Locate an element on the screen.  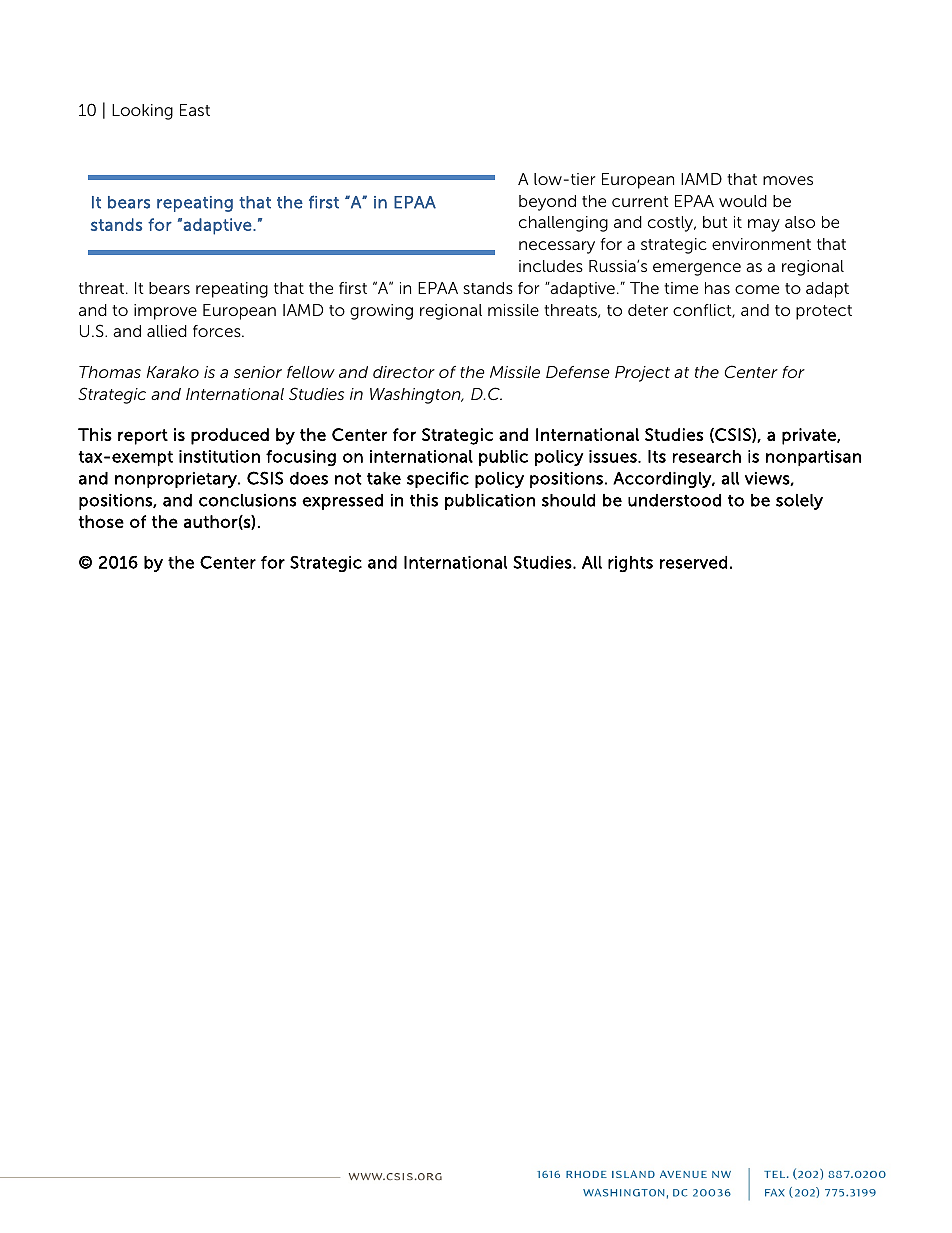
moves is located at coordinates (788, 180).
